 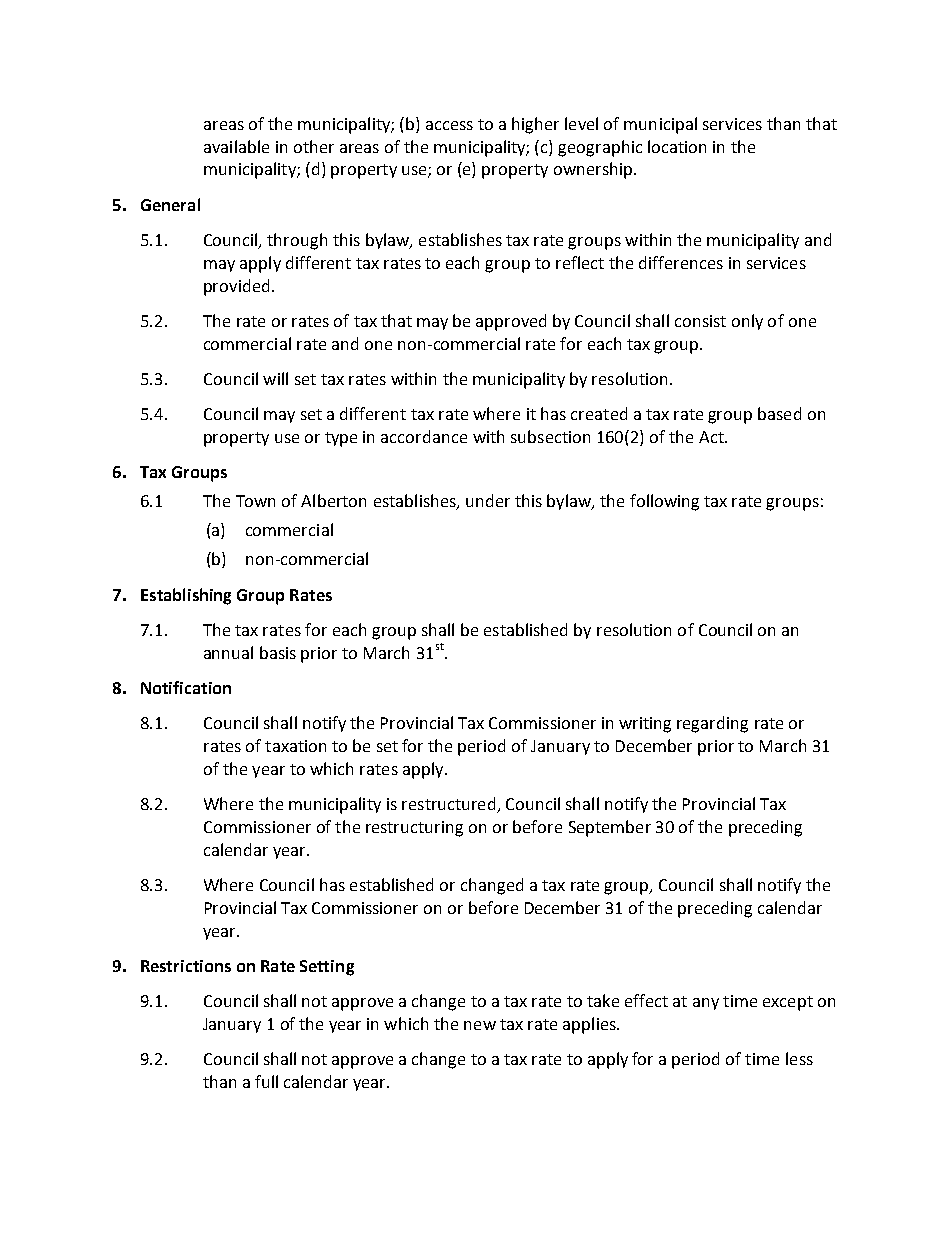 I want to click on new, so click(x=480, y=1025).
